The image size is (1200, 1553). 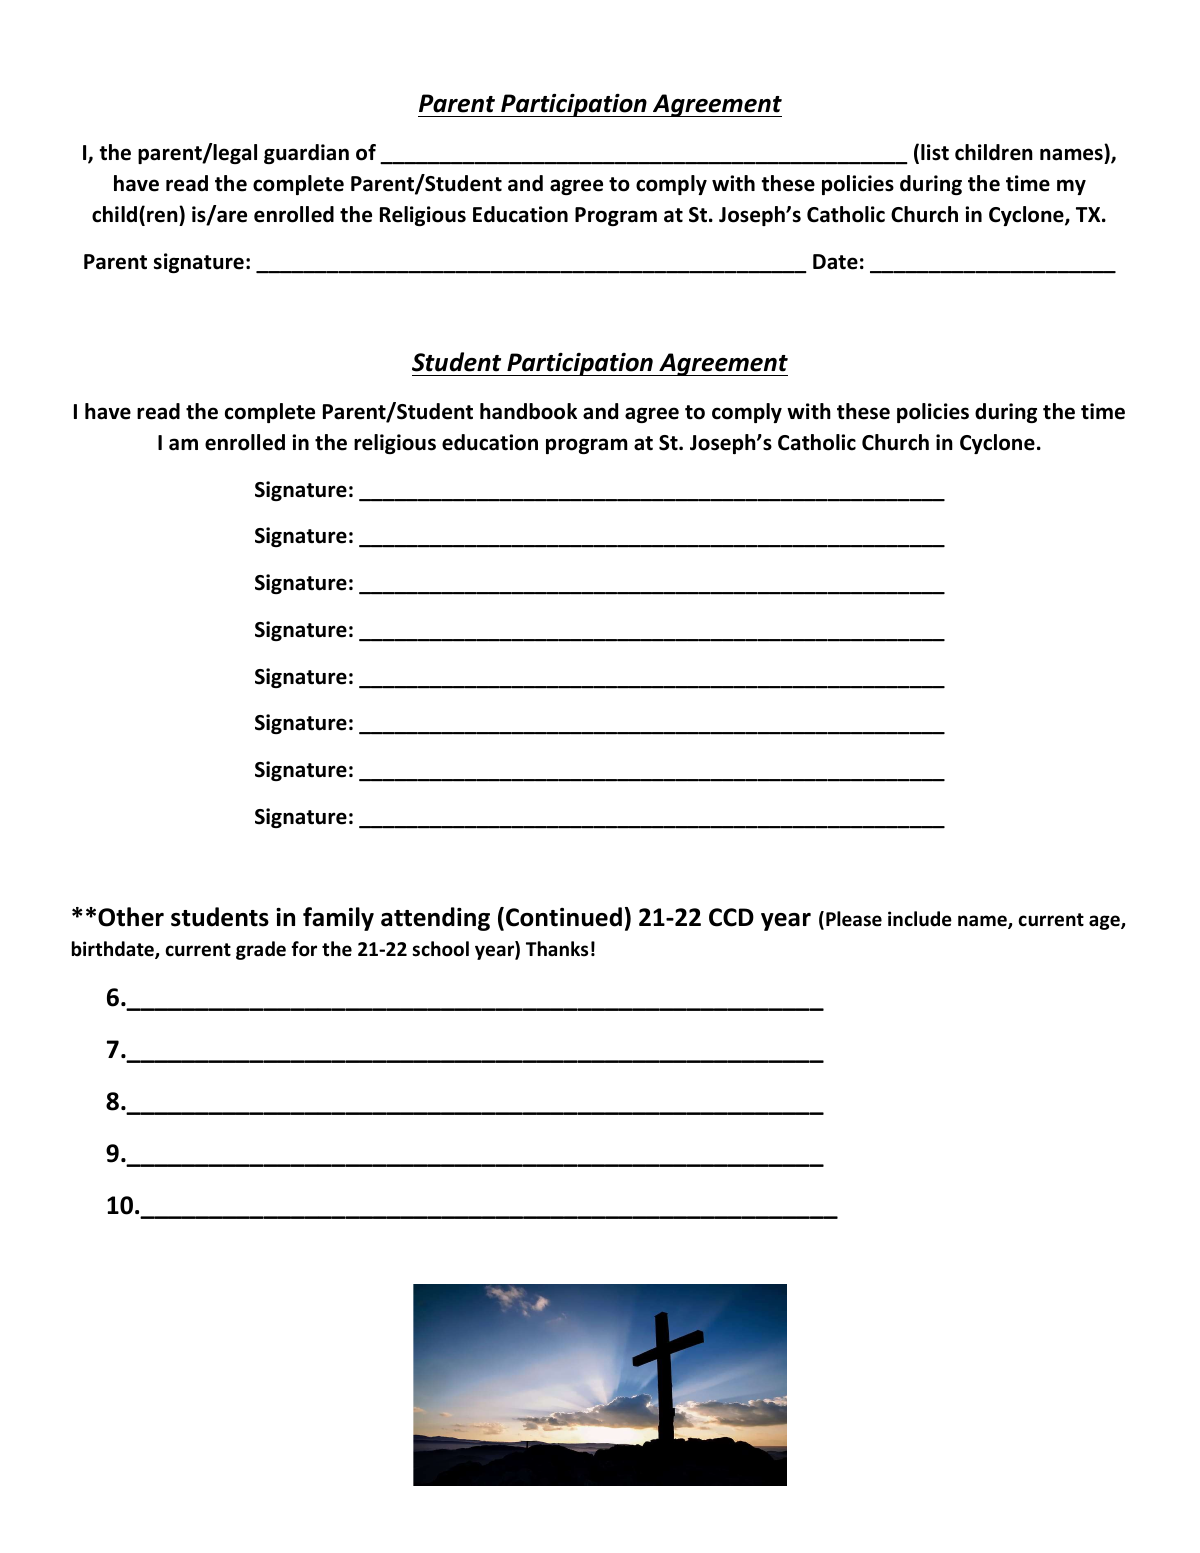 I want to click on Other, so click(x=131, y=917).
